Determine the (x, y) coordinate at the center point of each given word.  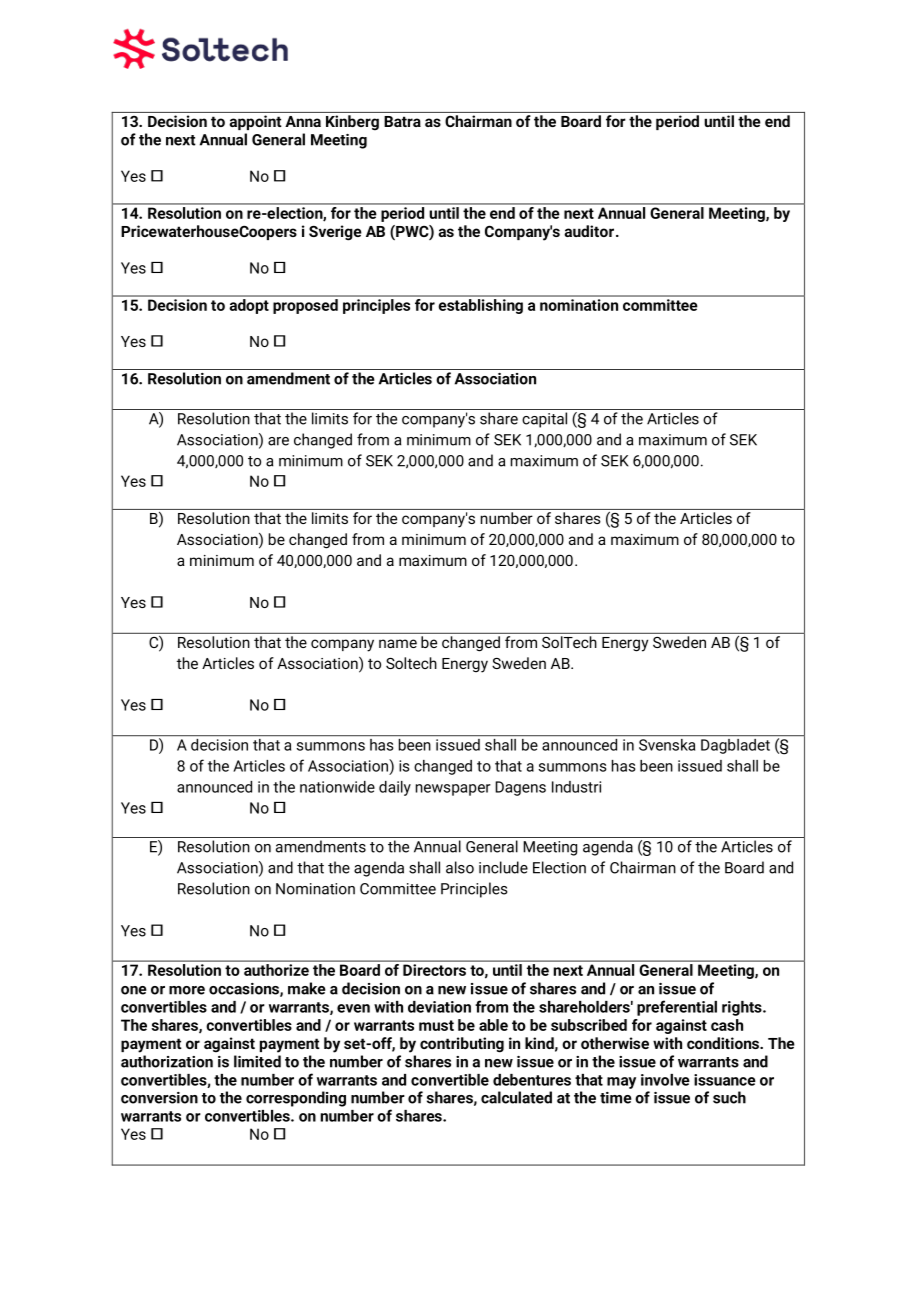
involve (665, 1080)
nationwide (337, 787)
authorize (276, 970)
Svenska (667, 745)
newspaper (453, 790)
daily (395, 788)
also (460, 867)
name (398, 643)
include (503, 867)
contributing (462, 1045)
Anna (303, 121)
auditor (589, 231)
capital (544, 420)
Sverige (335, 233)
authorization (167, 1061)
